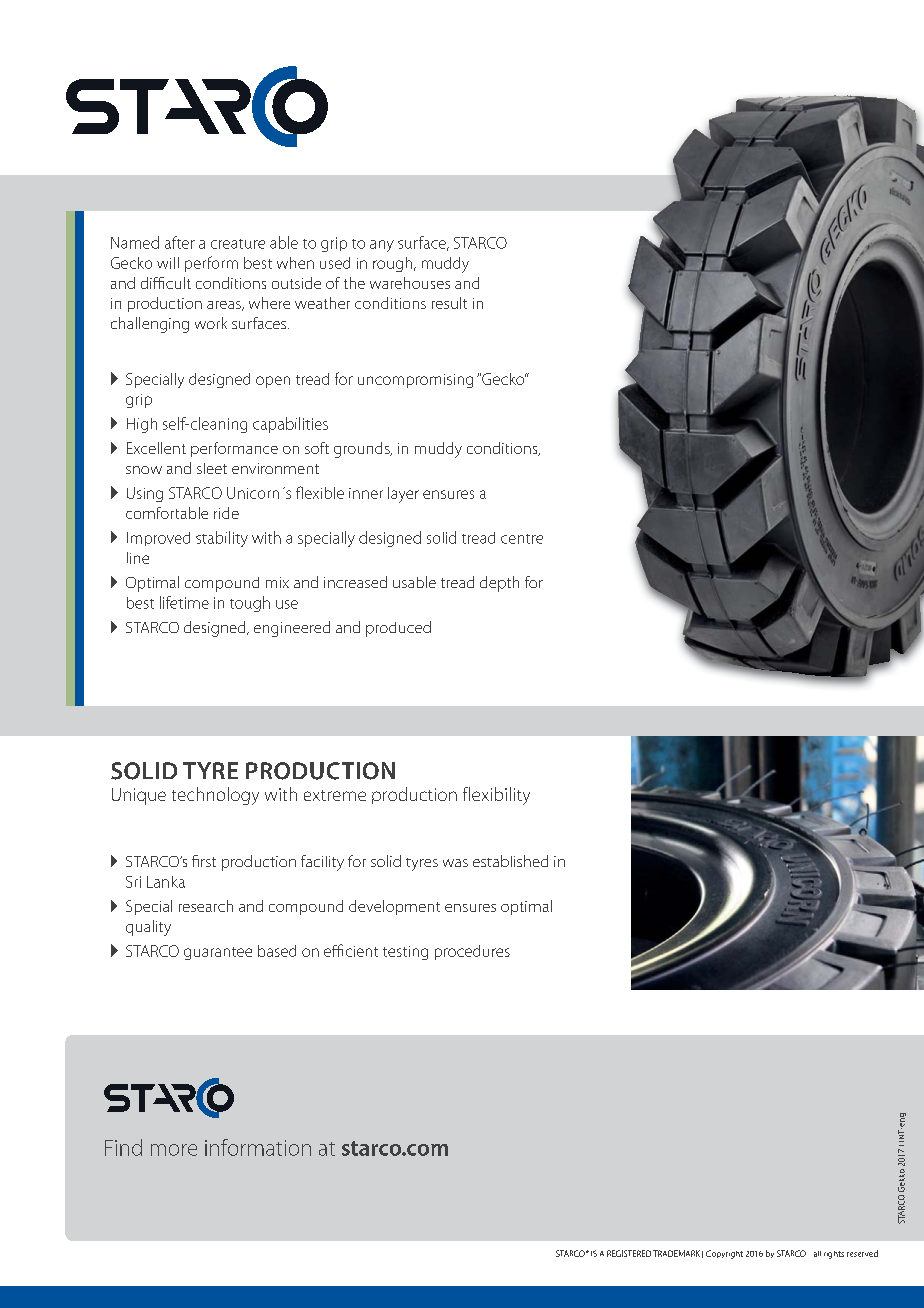  I want to click on warehouses, so click(410, 283).
